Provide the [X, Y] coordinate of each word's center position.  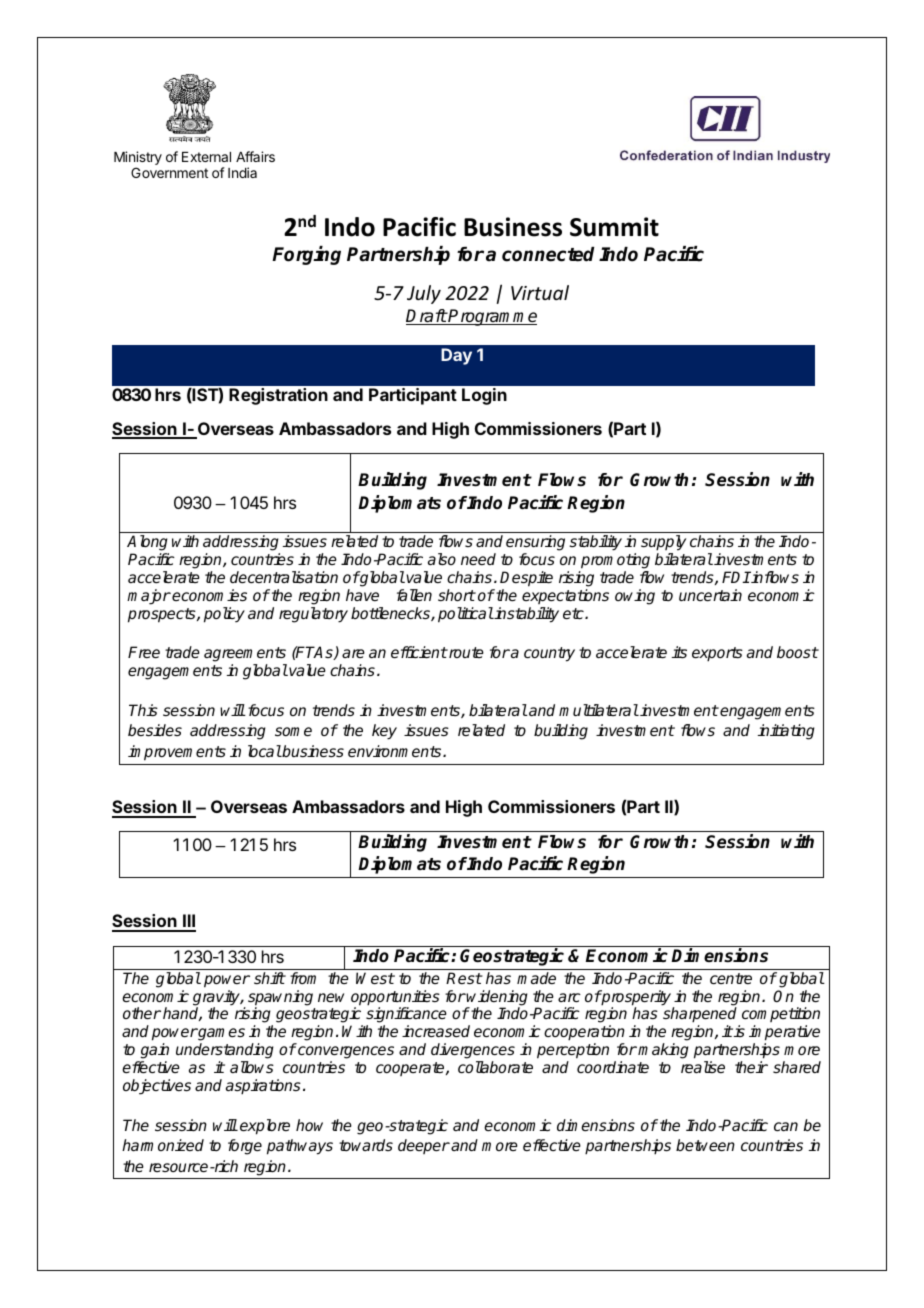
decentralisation [284, 577]
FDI [736, 577]
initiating [786, 732]
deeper [424, 1146]
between [705, 1145]
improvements [177, 753]
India [242, 172]
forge [245, 1147]
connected [548, 254]
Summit [614, 227]
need [478, 559]
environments [396, 751]
